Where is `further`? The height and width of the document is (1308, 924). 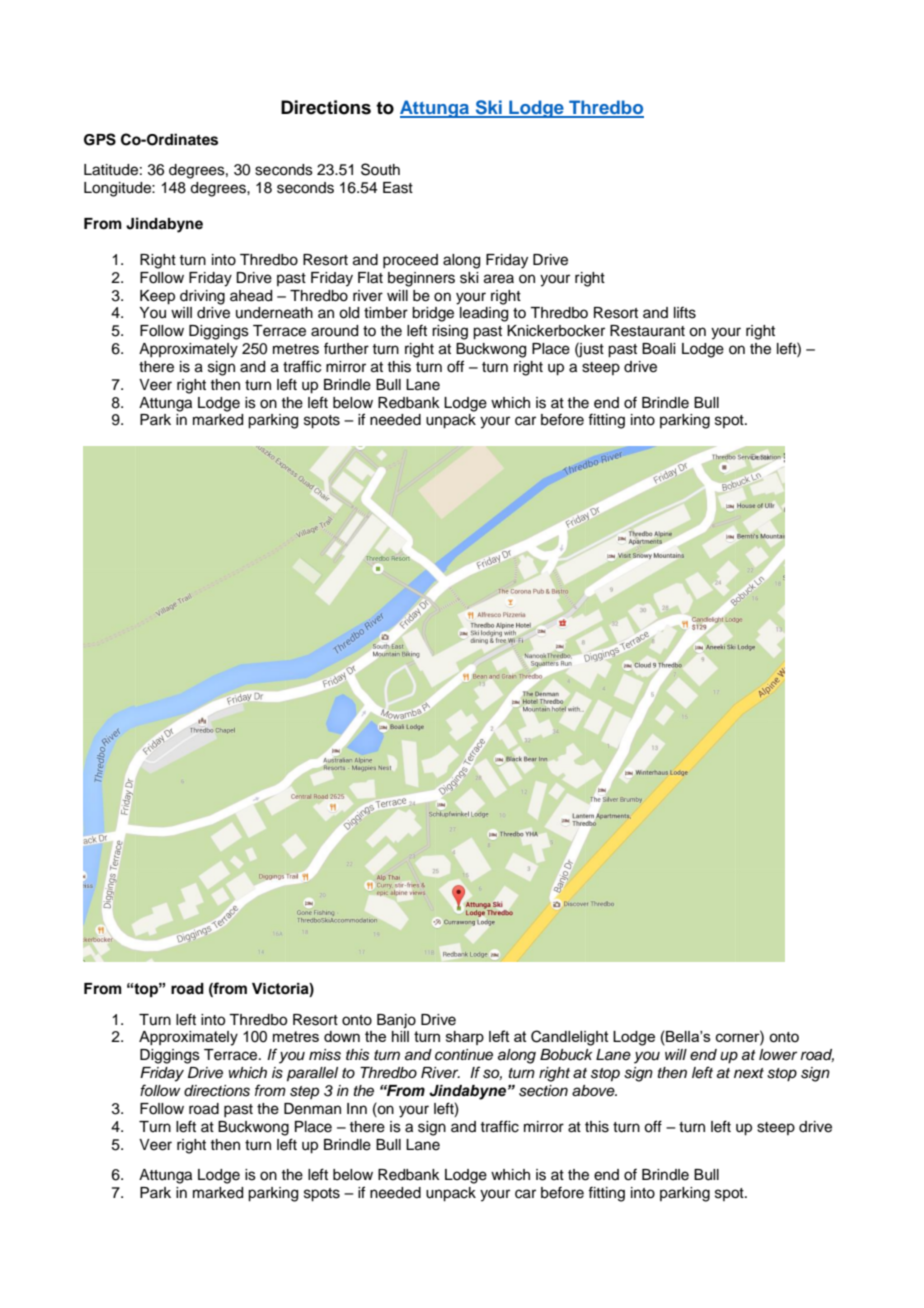 further is located at coordinates (346, 348).
